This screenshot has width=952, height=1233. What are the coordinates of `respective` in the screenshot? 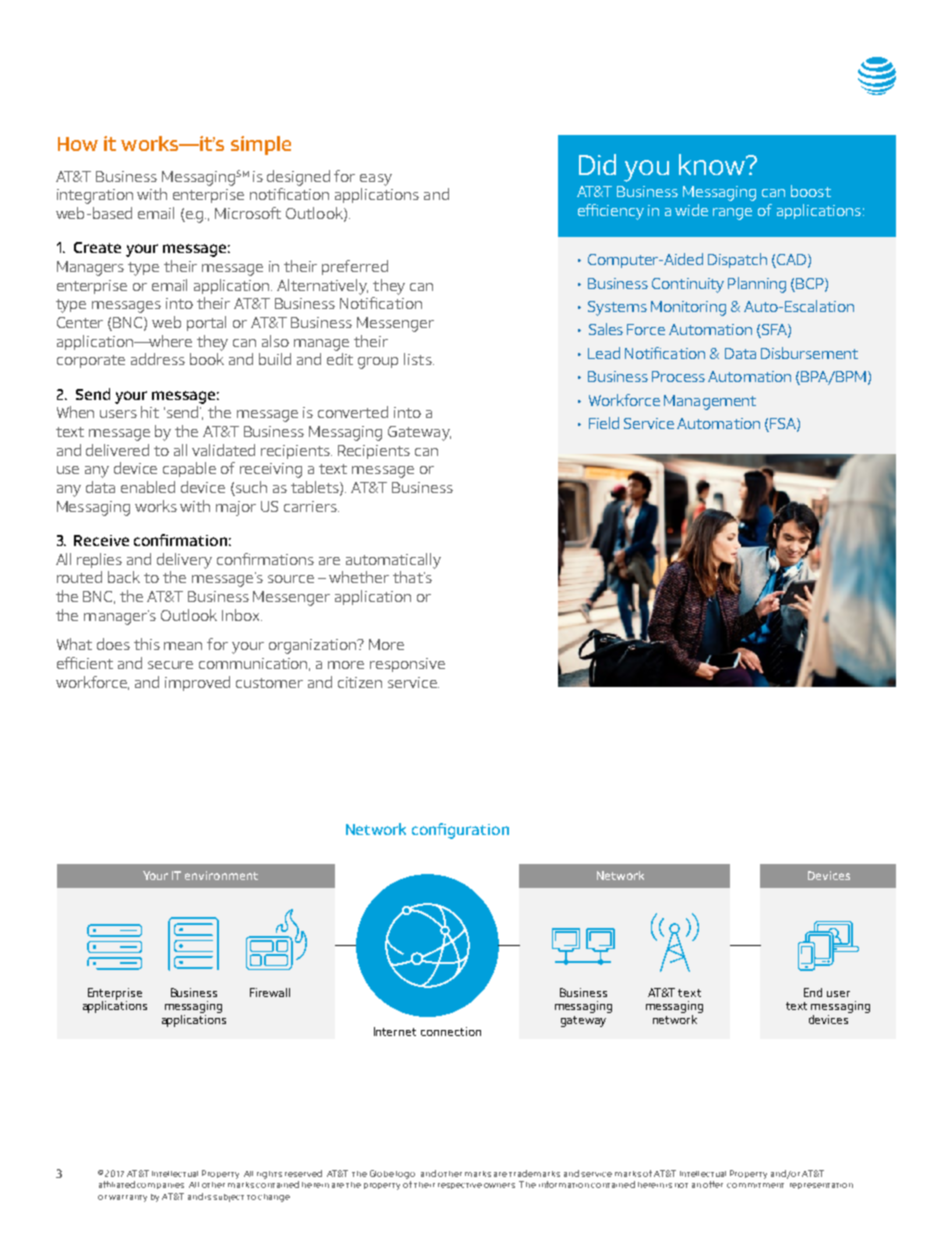 It's located at (460, 1186).
